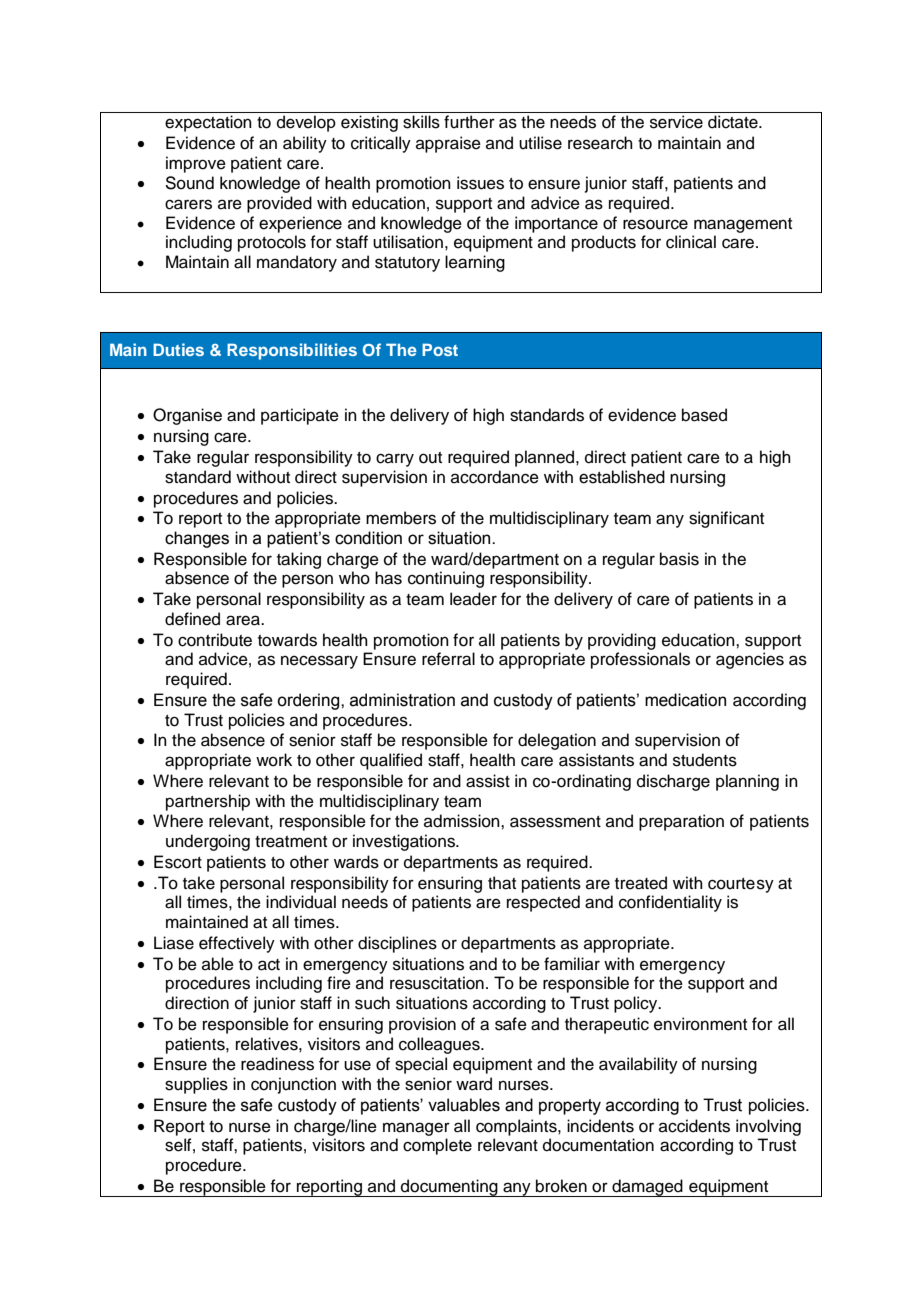 This image has width=924, height=1308. What do you see at coordinates (208, 123) in the image?
I see `expectation` at bounding box center [208, 123].
